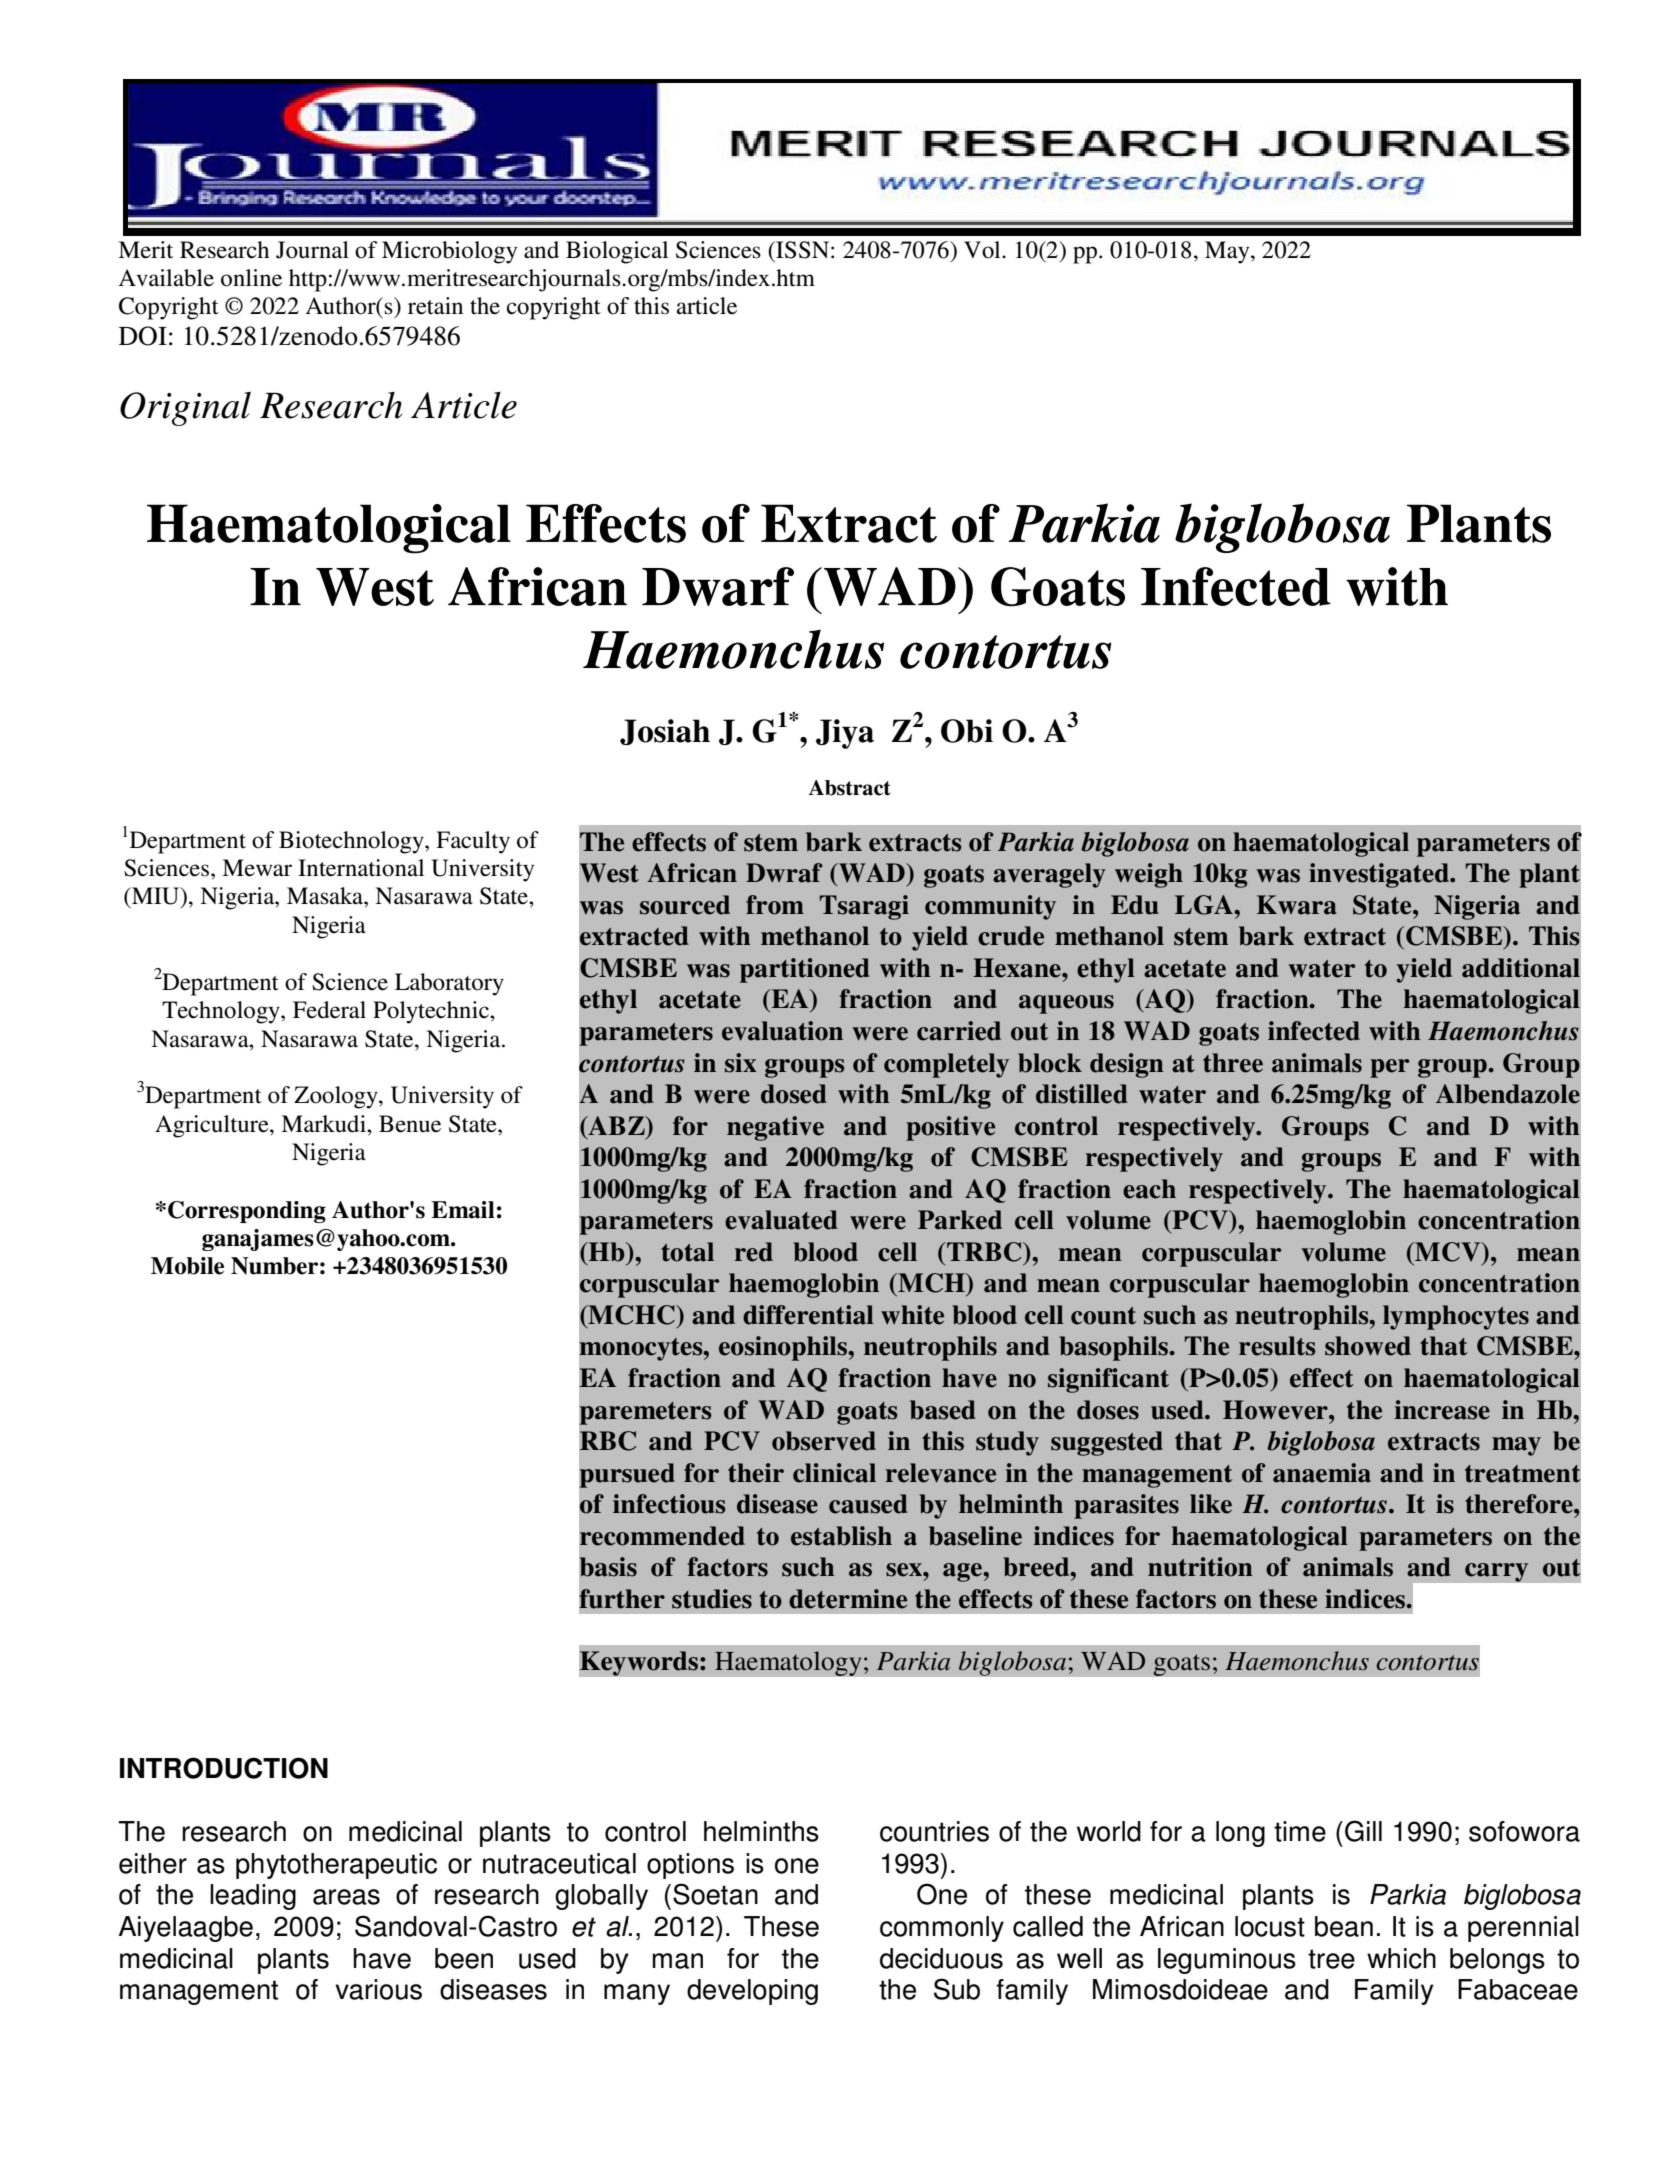  I want to click on Fabaceae, so click(1518, 1989).
